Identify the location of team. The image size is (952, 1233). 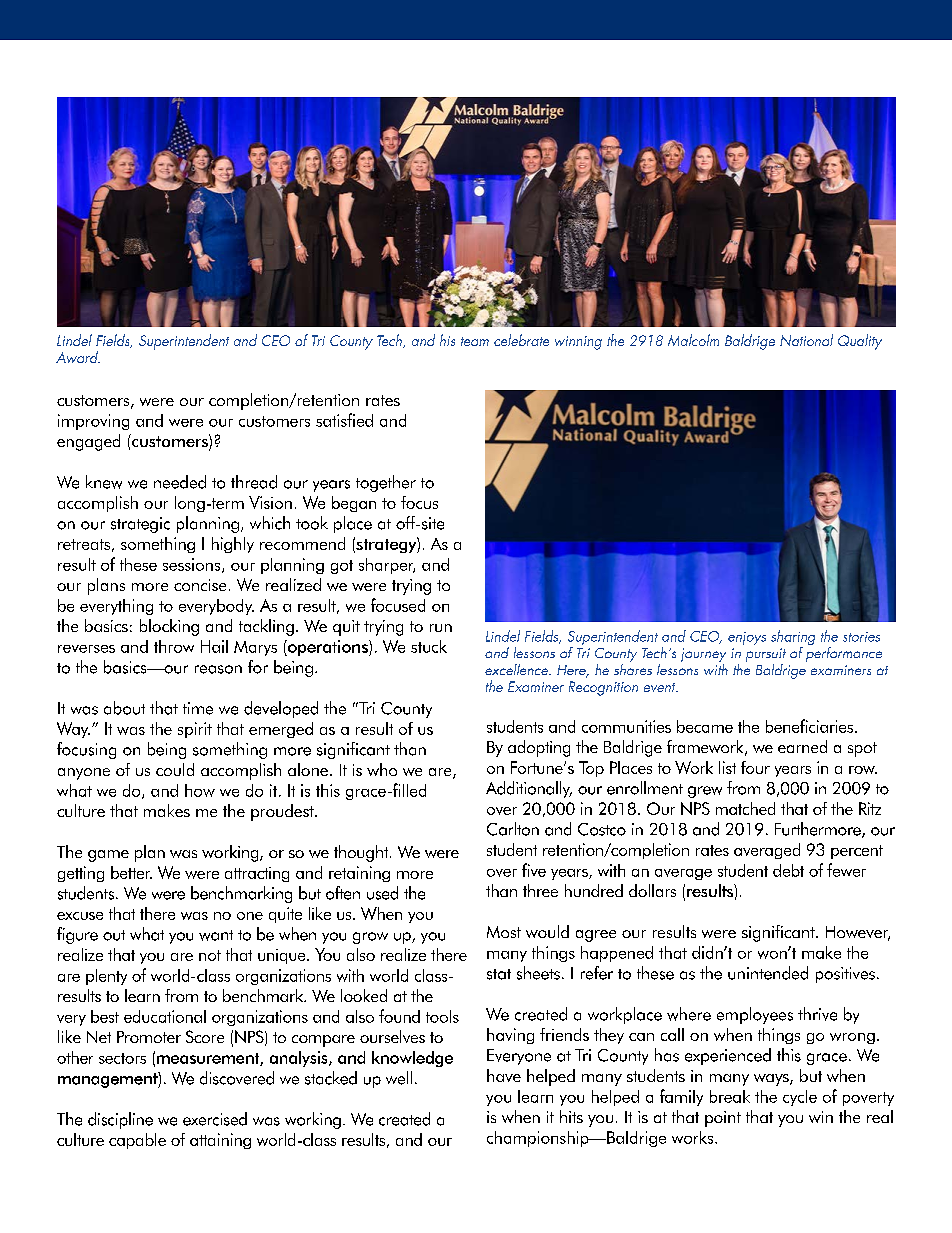
(475, 341).
